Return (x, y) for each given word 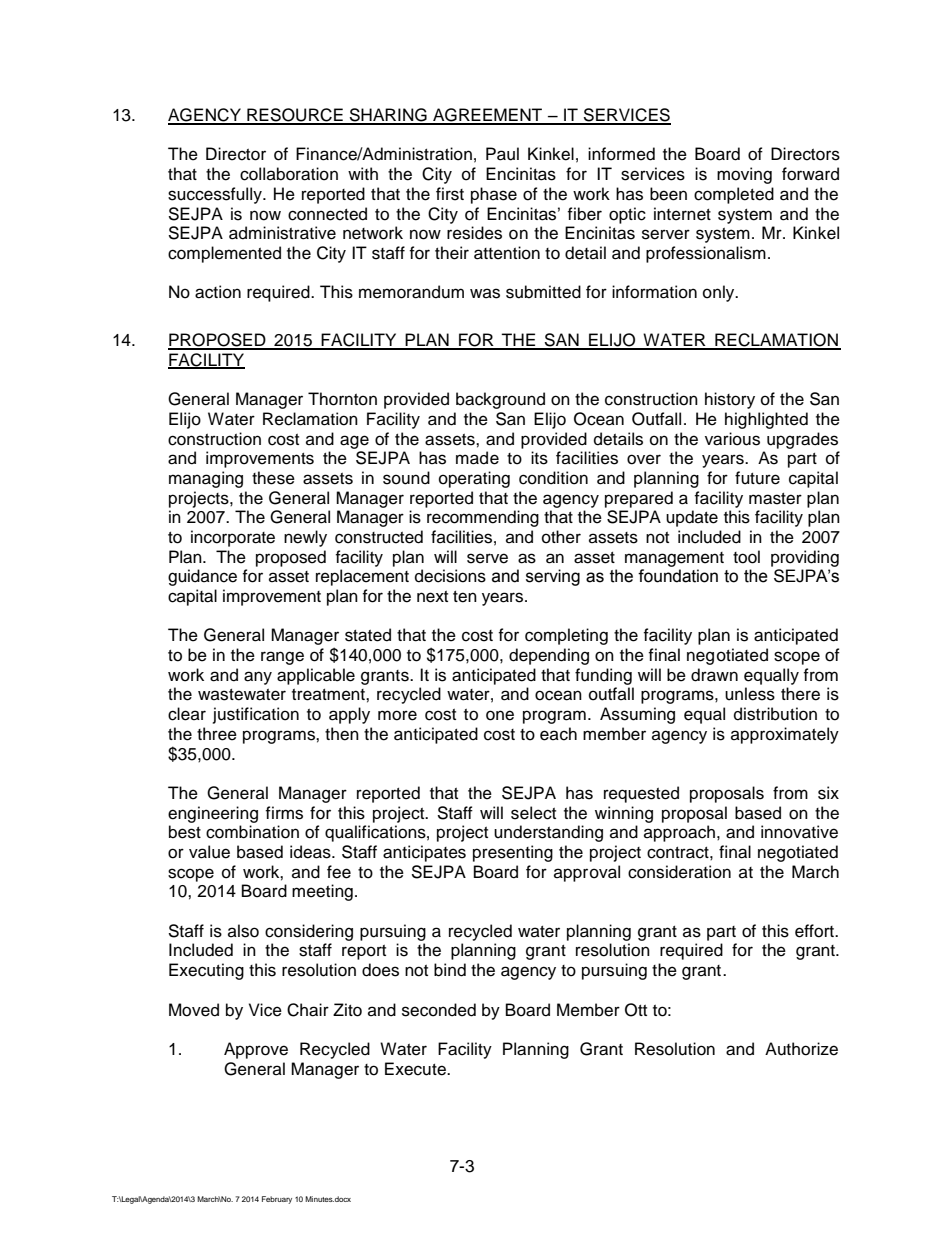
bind (450, 970)
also (243, 931)
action (218, 292)
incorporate (233, 538)
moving (744, 175)
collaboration (289, 174)
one (500, 715)
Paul (502, 154)
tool (746, 557)
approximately (785, 735)
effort (816, 931)
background (500, 400)
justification (256, 715)
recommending (483, 518)
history (730, 400)
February (277, 1200)
